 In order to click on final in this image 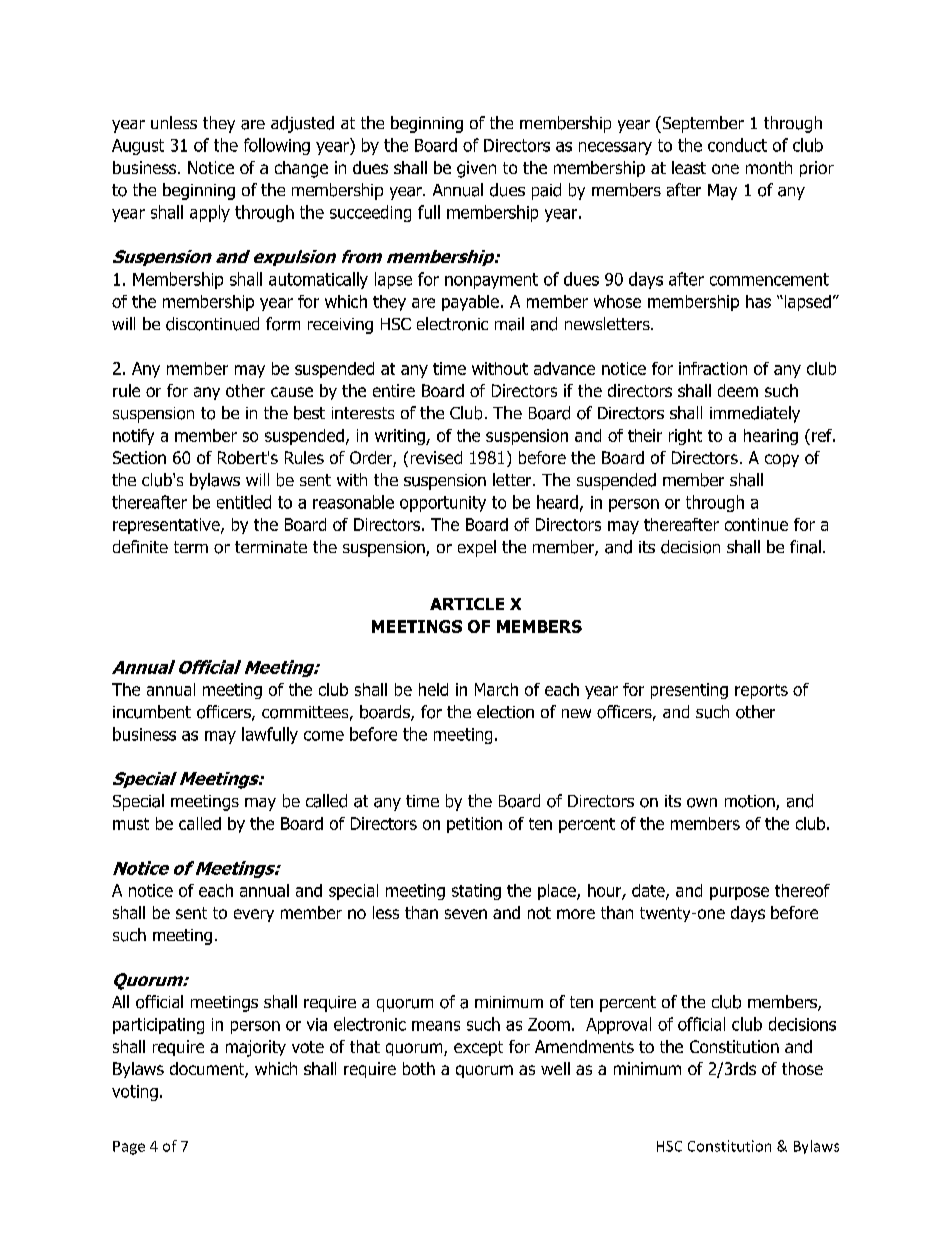, I will do `click(805, 547)`.
